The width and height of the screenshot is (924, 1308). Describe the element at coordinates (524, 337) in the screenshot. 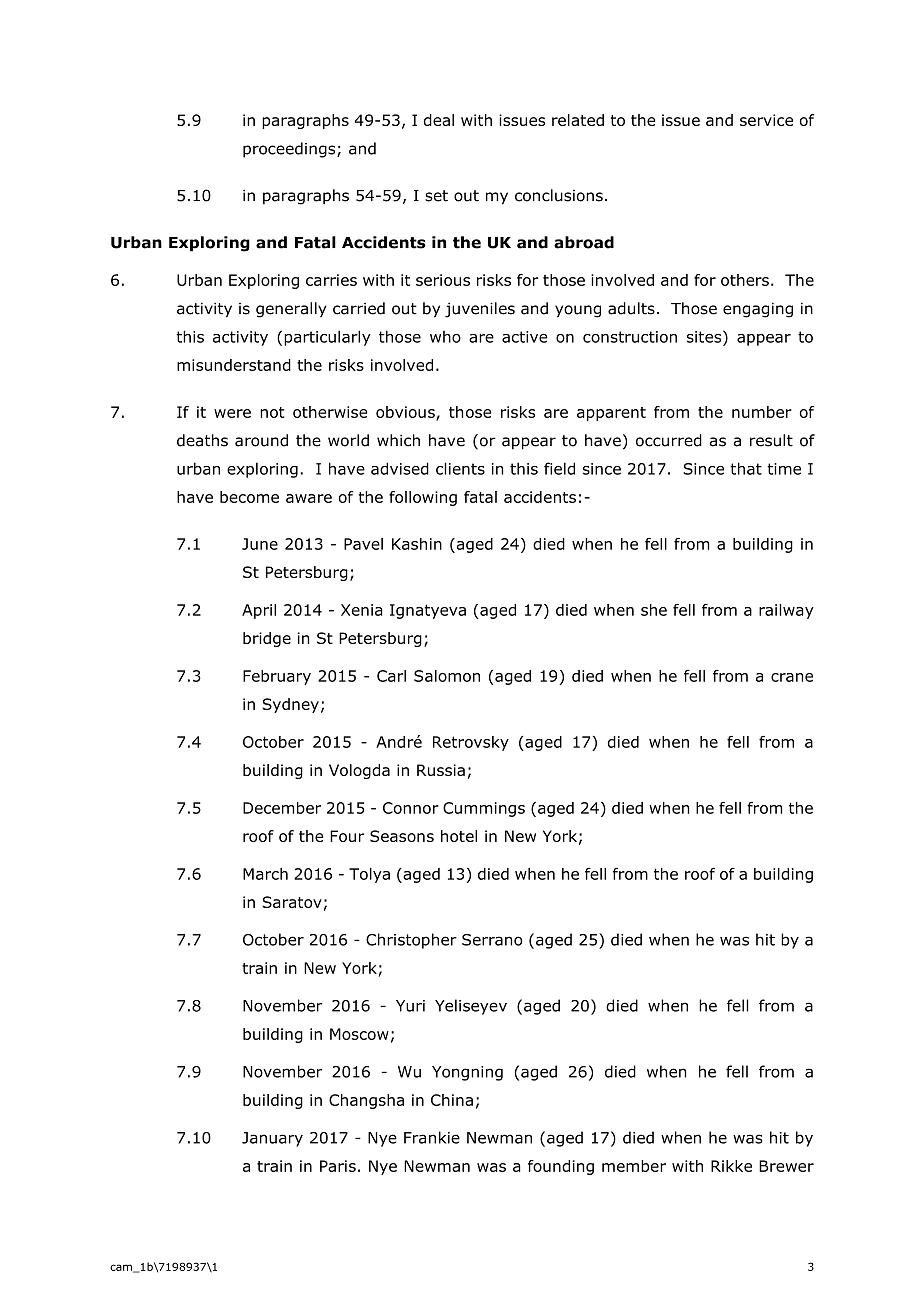

I see `active` at that location.
